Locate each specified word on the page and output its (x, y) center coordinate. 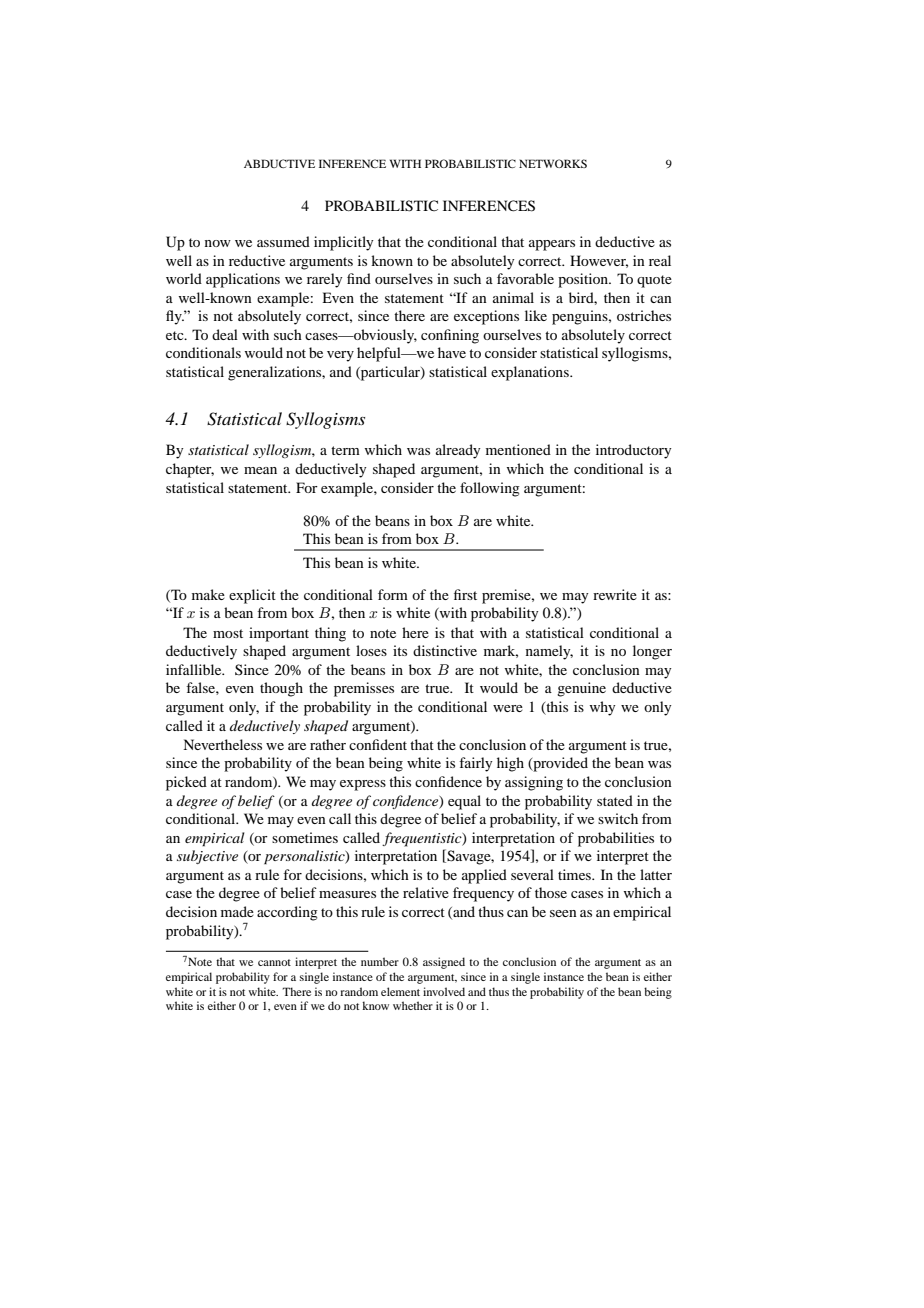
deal (225, 334)
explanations (531, 373)
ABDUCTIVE (279, 163)
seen (563, 913)
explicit (252, 596)
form (393, 594)
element (400, 991)
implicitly (343, 243)
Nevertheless (222, 744)
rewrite (615, 594)
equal (464, 802)
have (452, 352)
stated (615, 800)
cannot (274, 962)
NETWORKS (553, 163)
